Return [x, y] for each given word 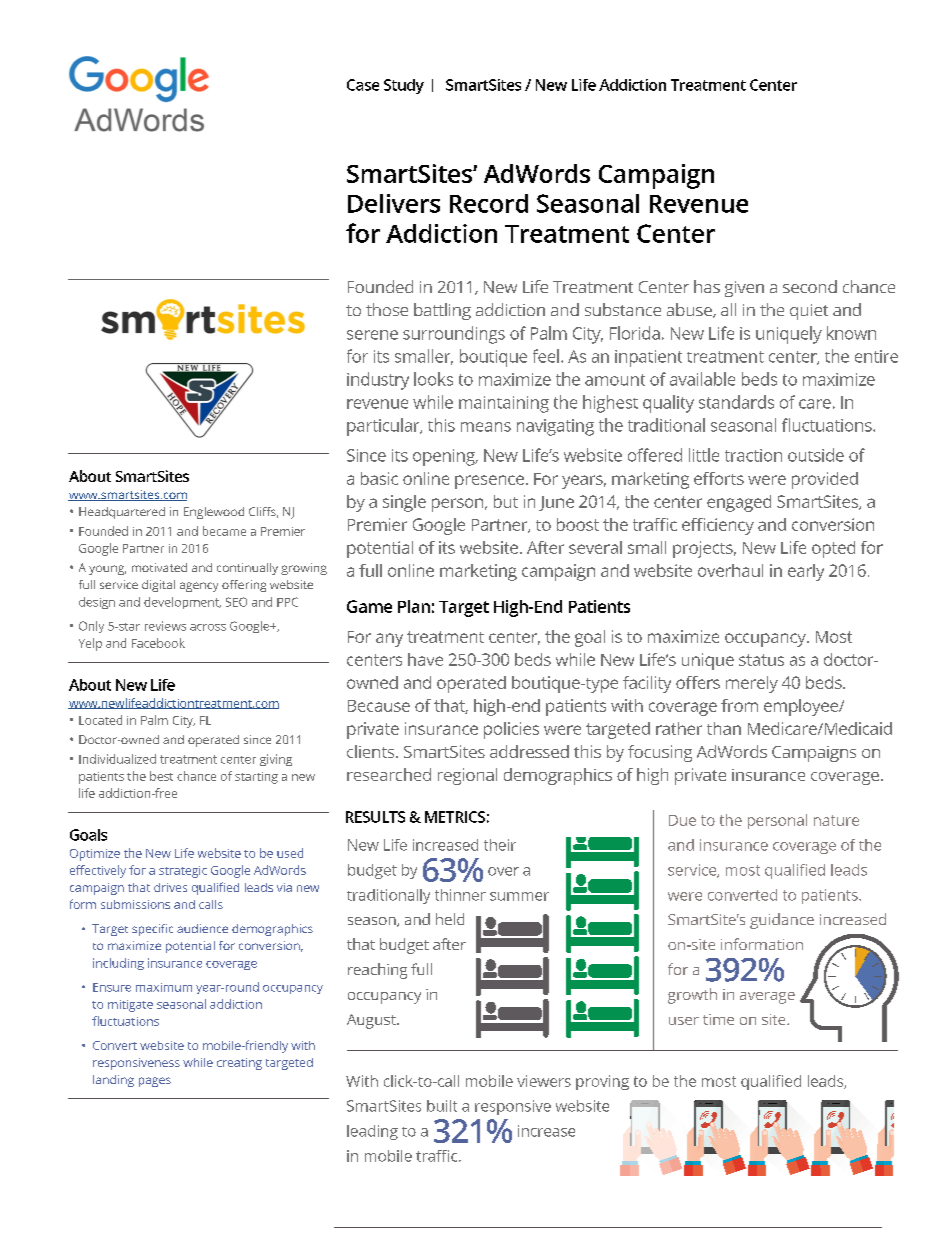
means [486, 427]
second [810, 286]
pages [155, 1082]
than [724, 728]
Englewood [214, 513]
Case [363, 85]
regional [467, 776]
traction [753, 455]
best [161, 776]
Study [404, 86]
